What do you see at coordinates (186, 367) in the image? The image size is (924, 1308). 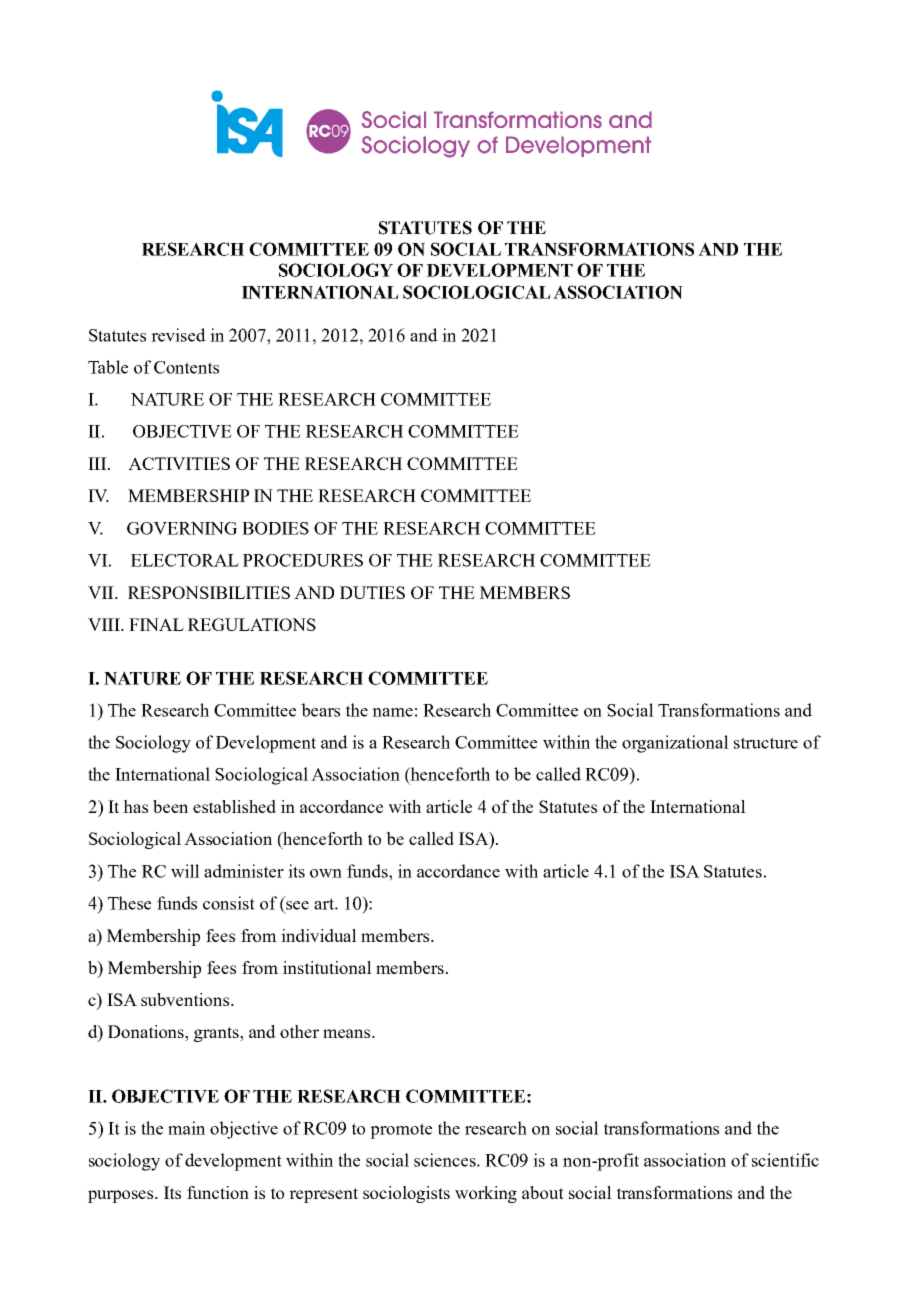 I see `Contents` at bounding box center [186, 367].
